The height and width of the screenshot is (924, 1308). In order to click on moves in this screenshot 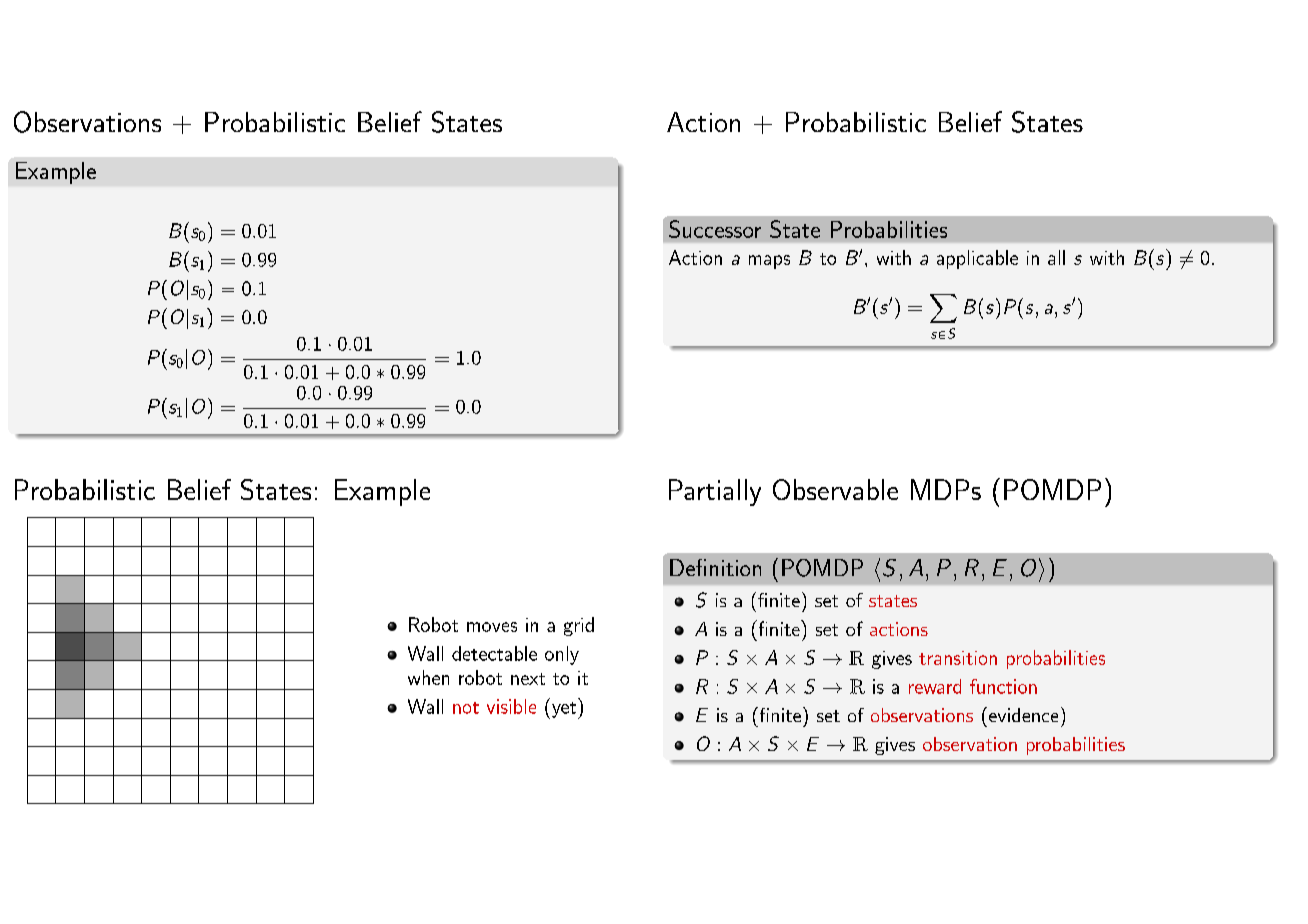, I will do `click(492, 627)`.
